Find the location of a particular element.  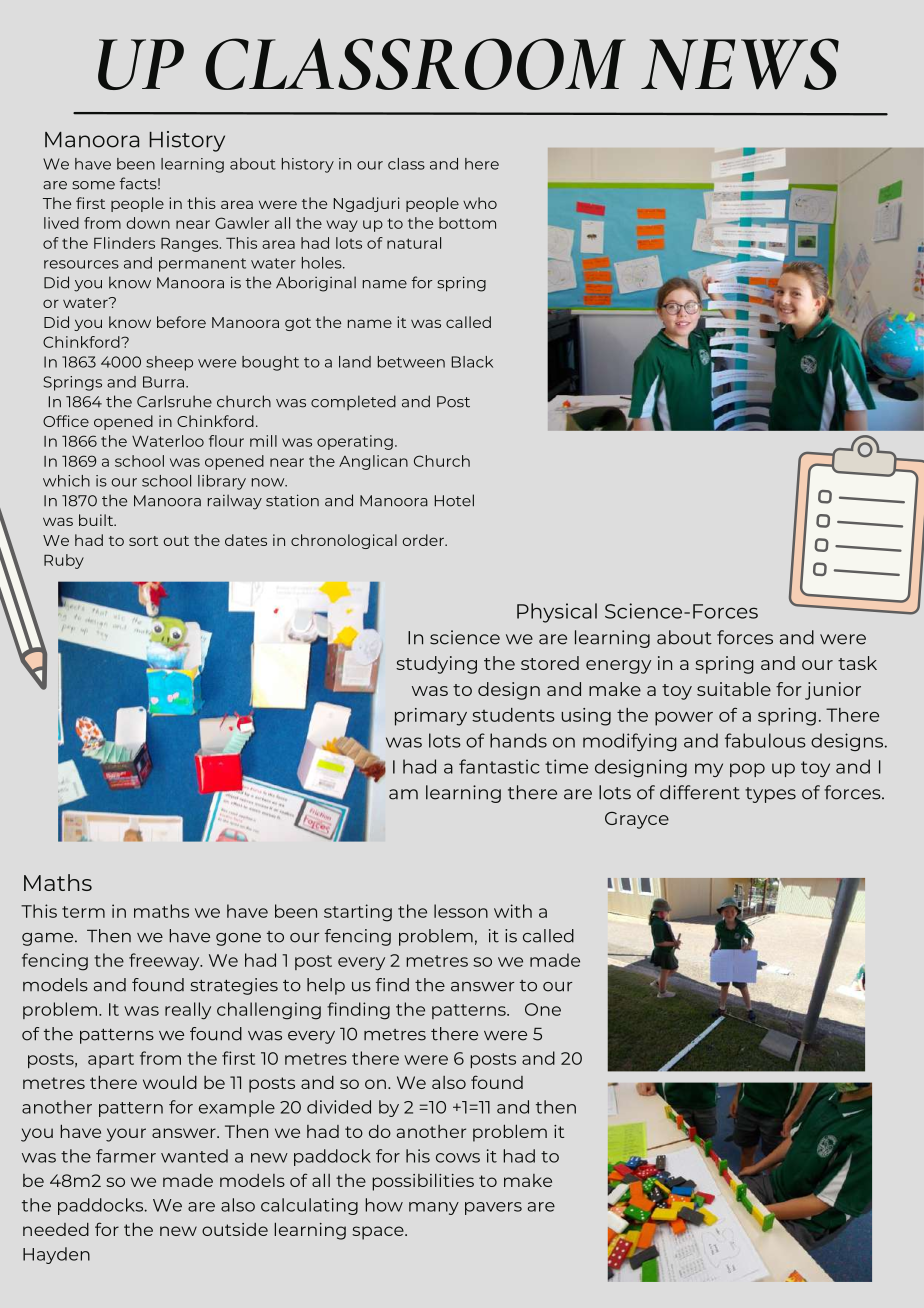

many is located at coordinates (434, 1208).
